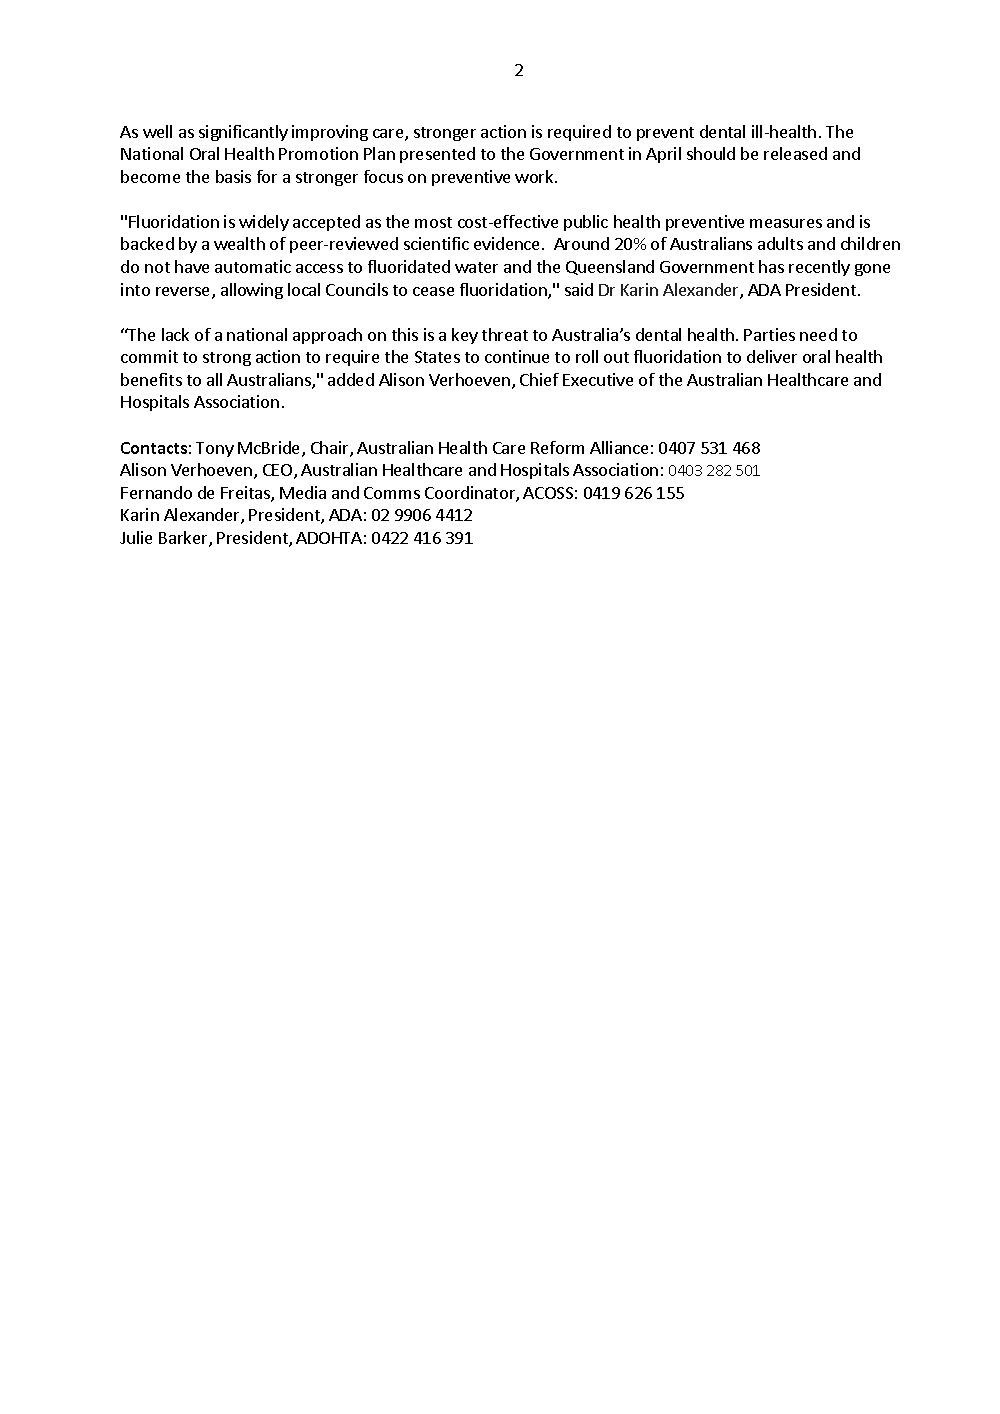  What do you see at coordinates (437, 155) in the screenshot?
I see `presented` at bounding box center [437, 155].
